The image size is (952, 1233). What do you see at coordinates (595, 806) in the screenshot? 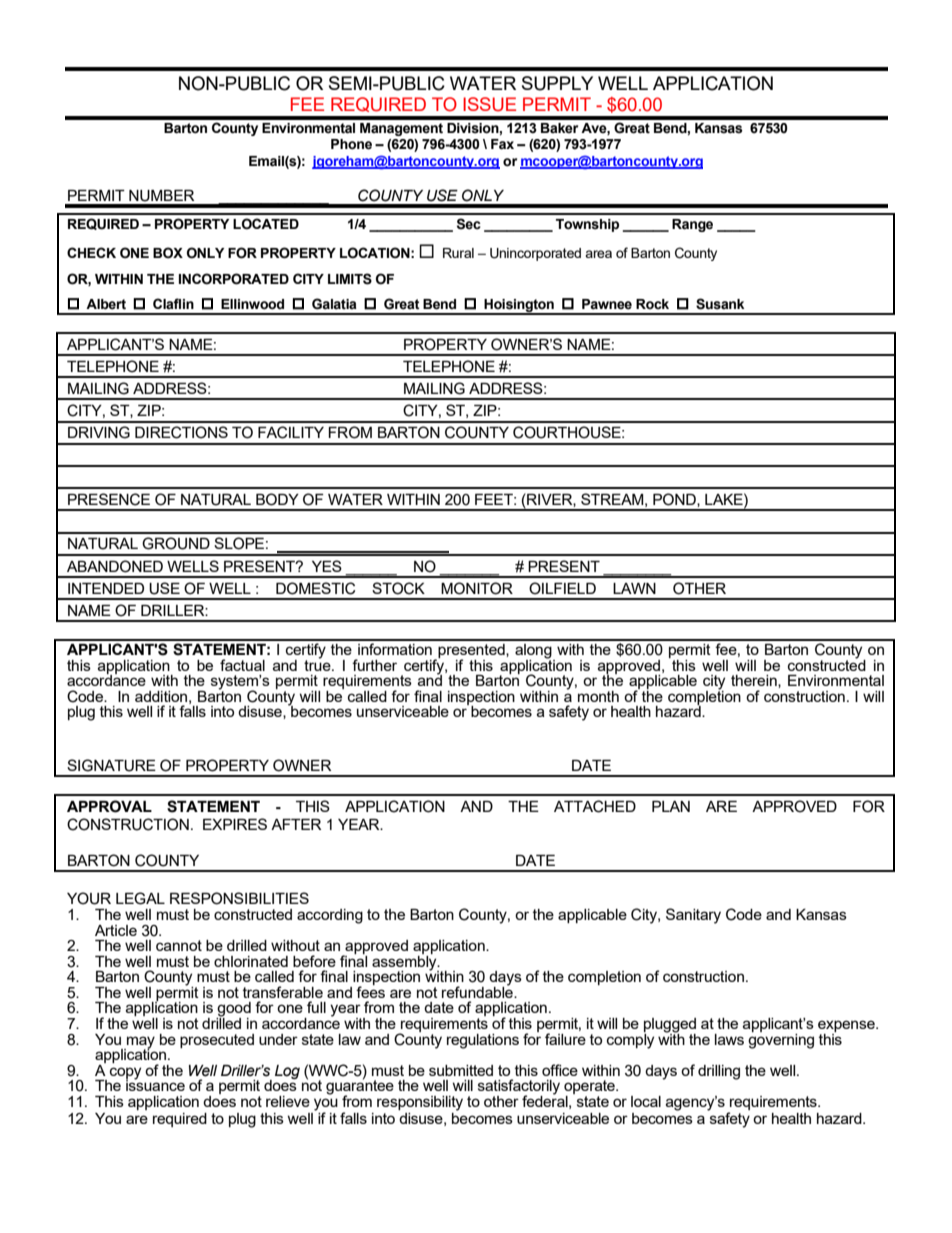
I see `ATTACHED` at bounding box center [595, 806].
